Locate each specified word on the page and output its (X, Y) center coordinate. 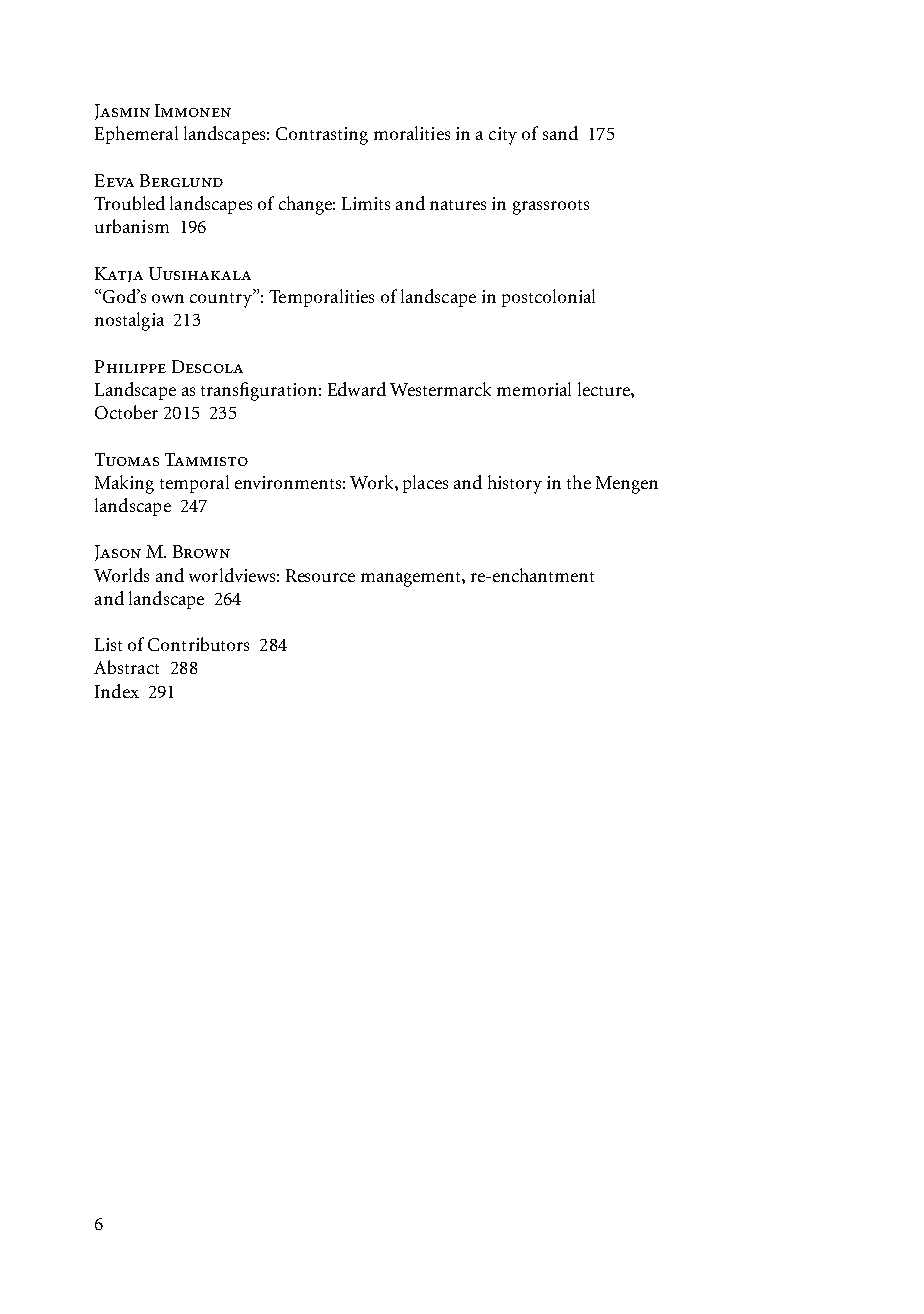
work (373, 482)
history (515, 484)
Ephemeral (136, 135)
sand (560, 133)
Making (124, 484)
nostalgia (129, 321)
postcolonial (548, 298)
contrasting (322, 136)
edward (357, 389)
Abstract (126, 667)
